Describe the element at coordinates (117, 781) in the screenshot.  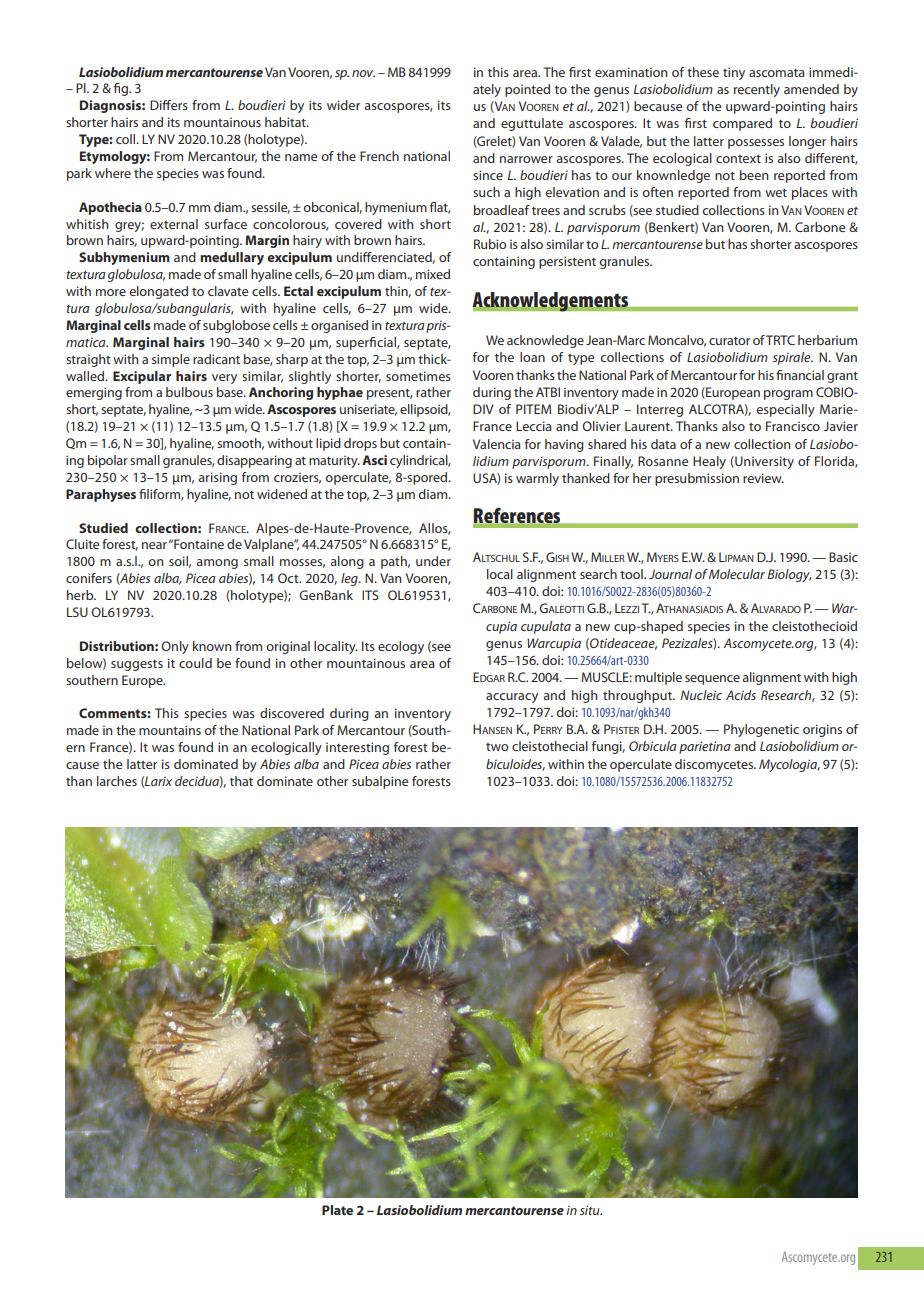
I see `larches` at that location.
